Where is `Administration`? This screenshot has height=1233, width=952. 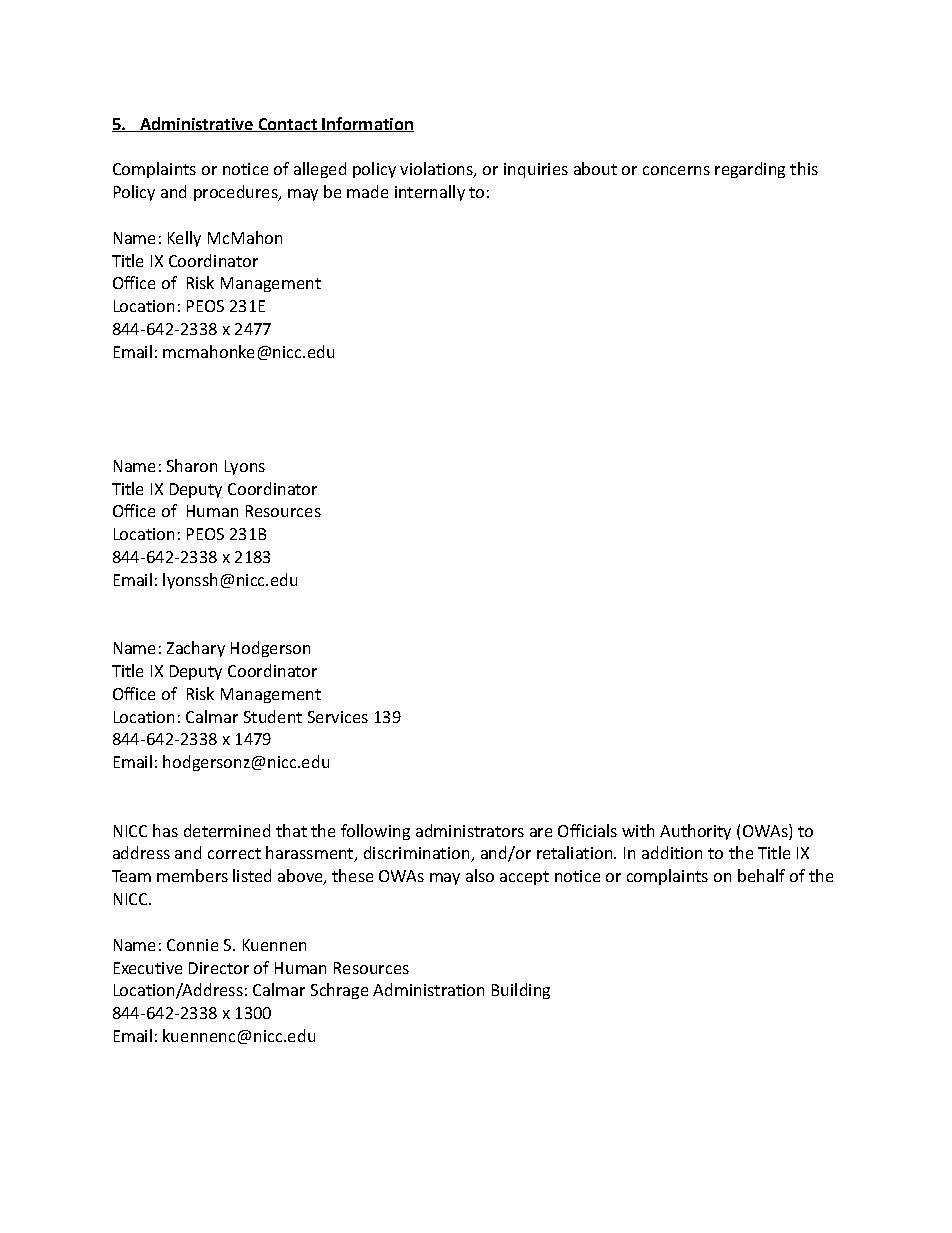 Administration is located at coordinates (428, 989).
